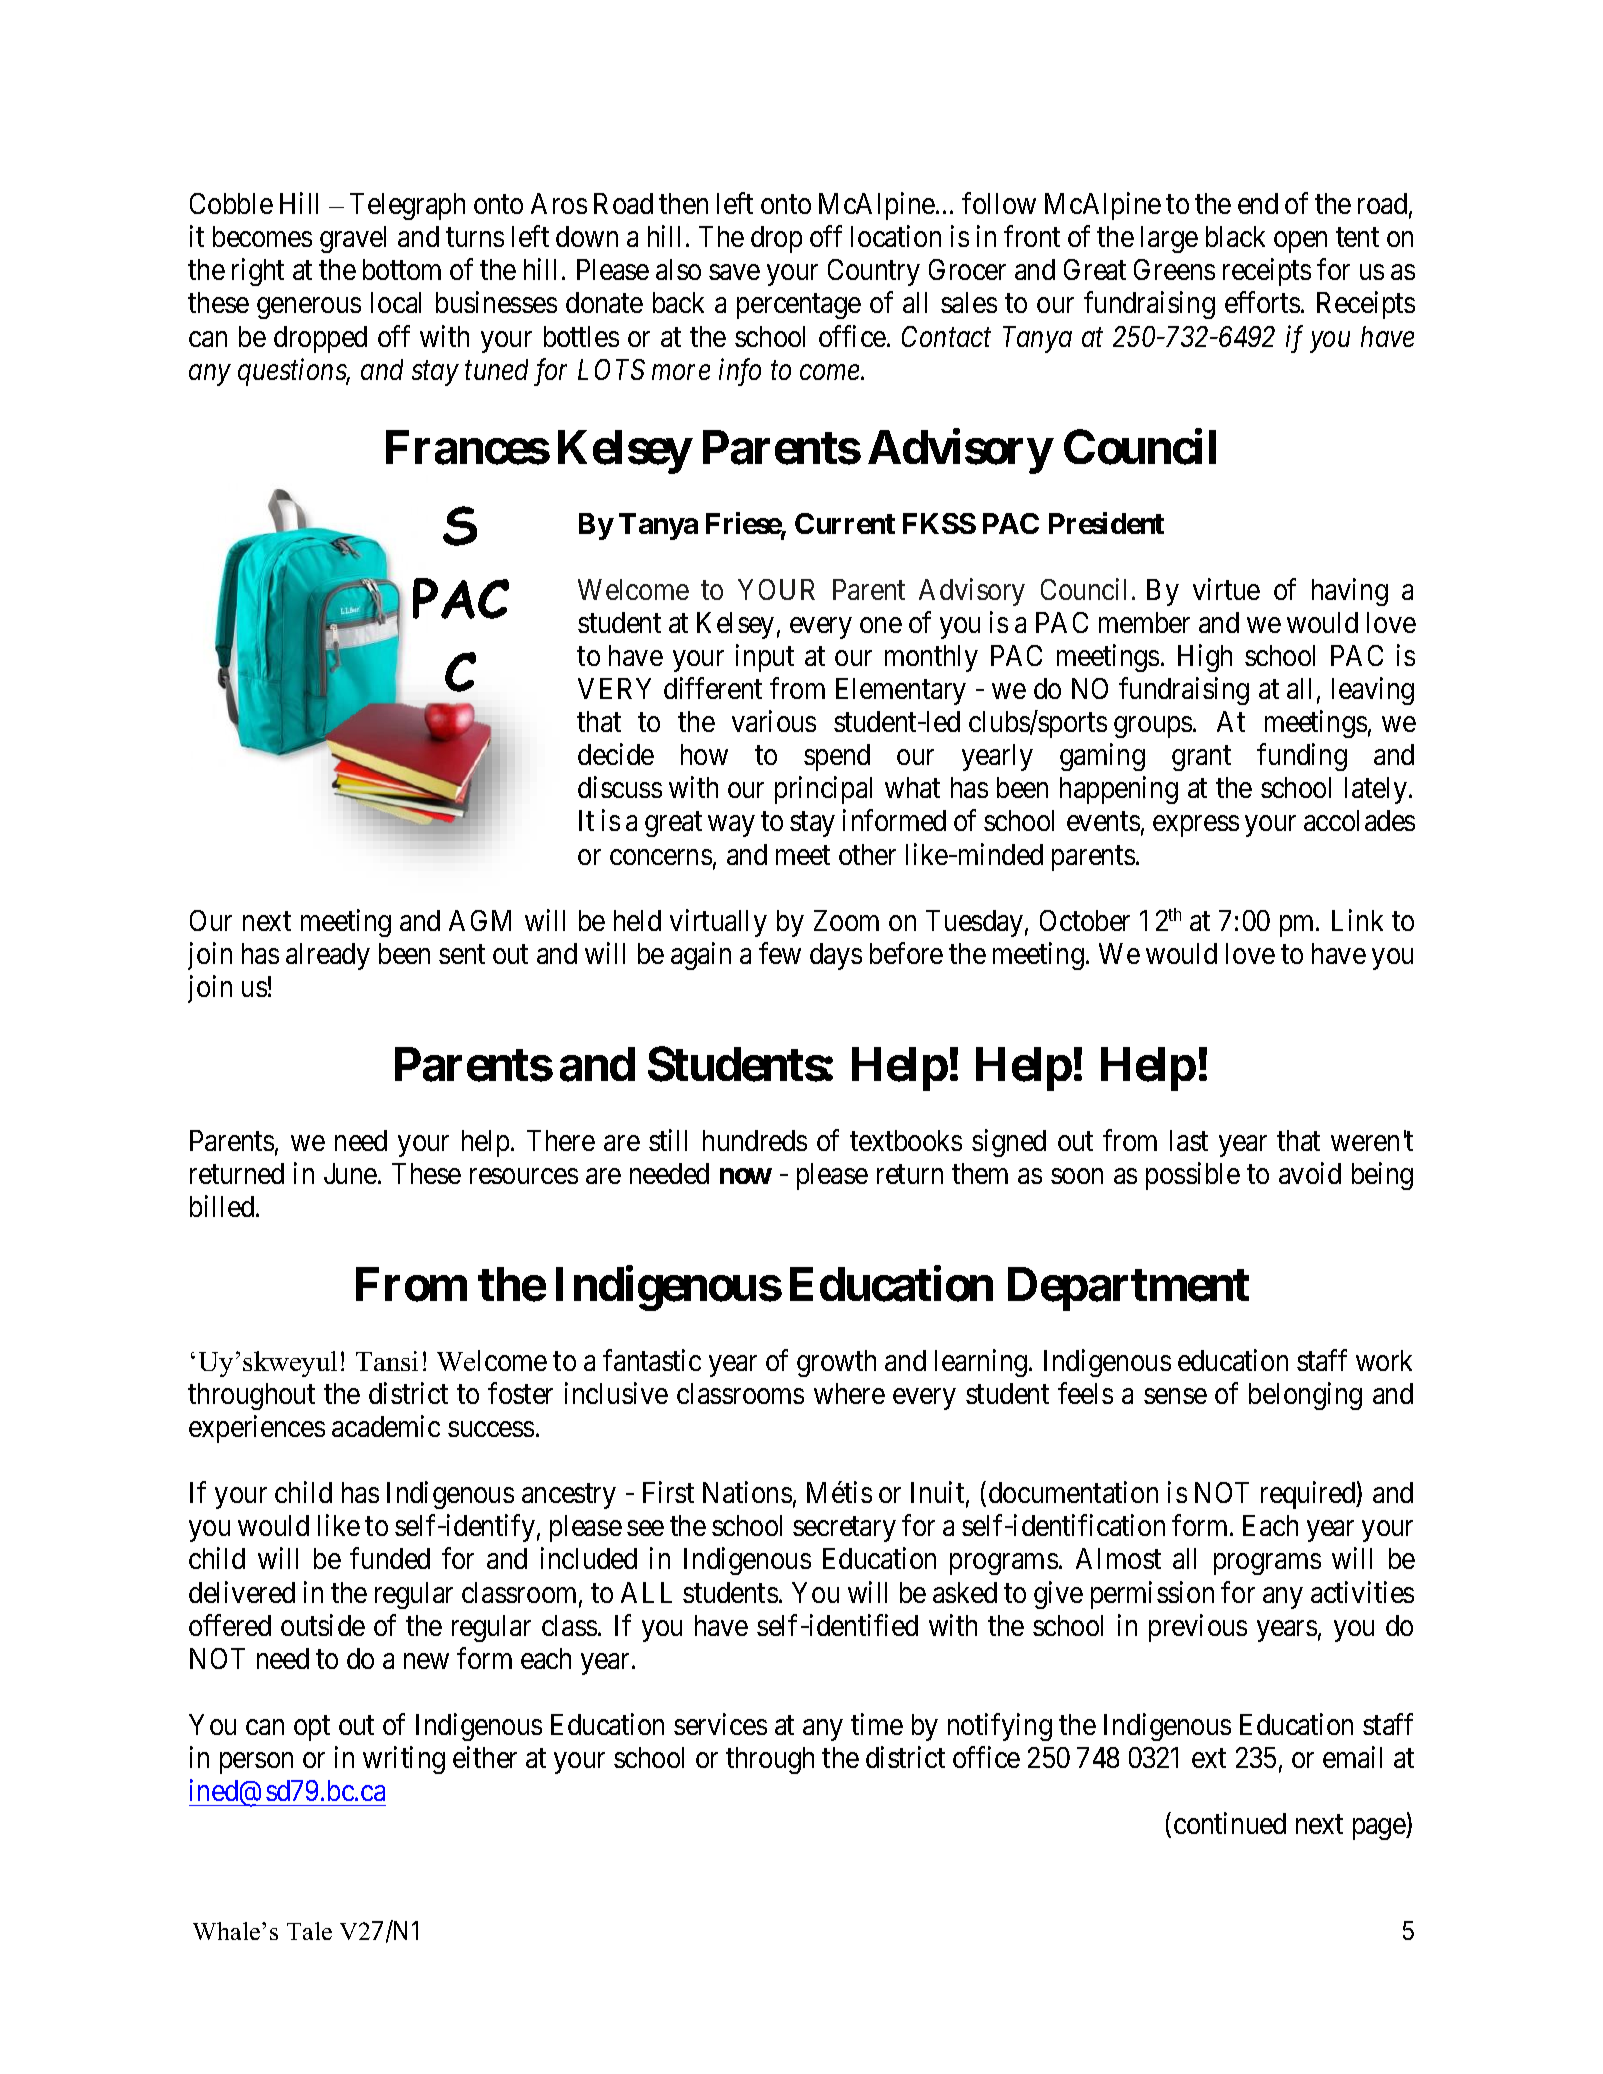  Describe the element at coordinates (480, 920) in the page. I see `AGM` at that location.
